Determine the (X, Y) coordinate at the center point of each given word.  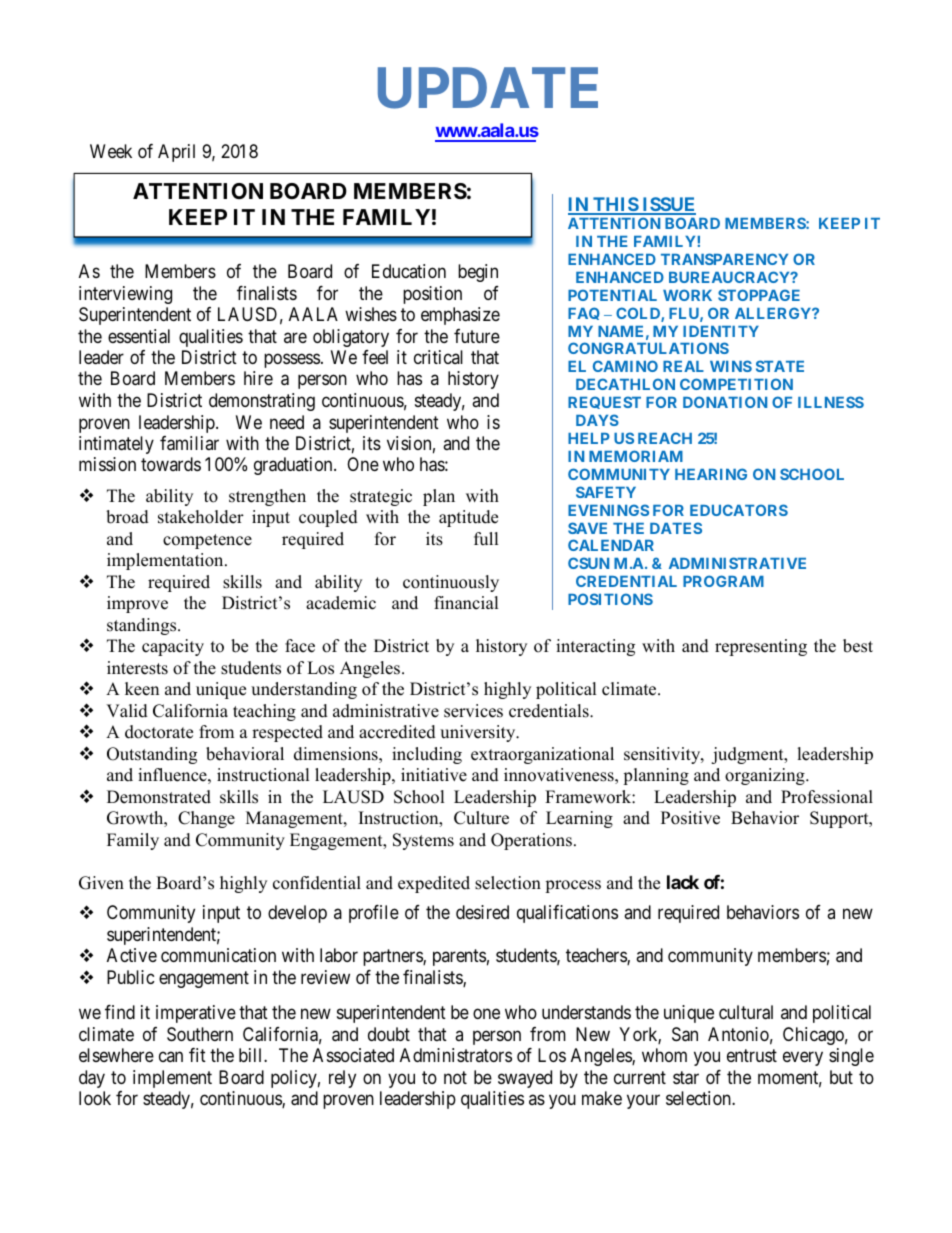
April (176, 153)
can (171, 1057)
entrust (752, 1055)
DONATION (725, 402)
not (455, 1077)
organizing (766, 776)
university (479, 733)
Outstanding (152, 755)
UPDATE (488, 88)
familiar (189, 443)
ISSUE (668, 205)
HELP (589, 438)
